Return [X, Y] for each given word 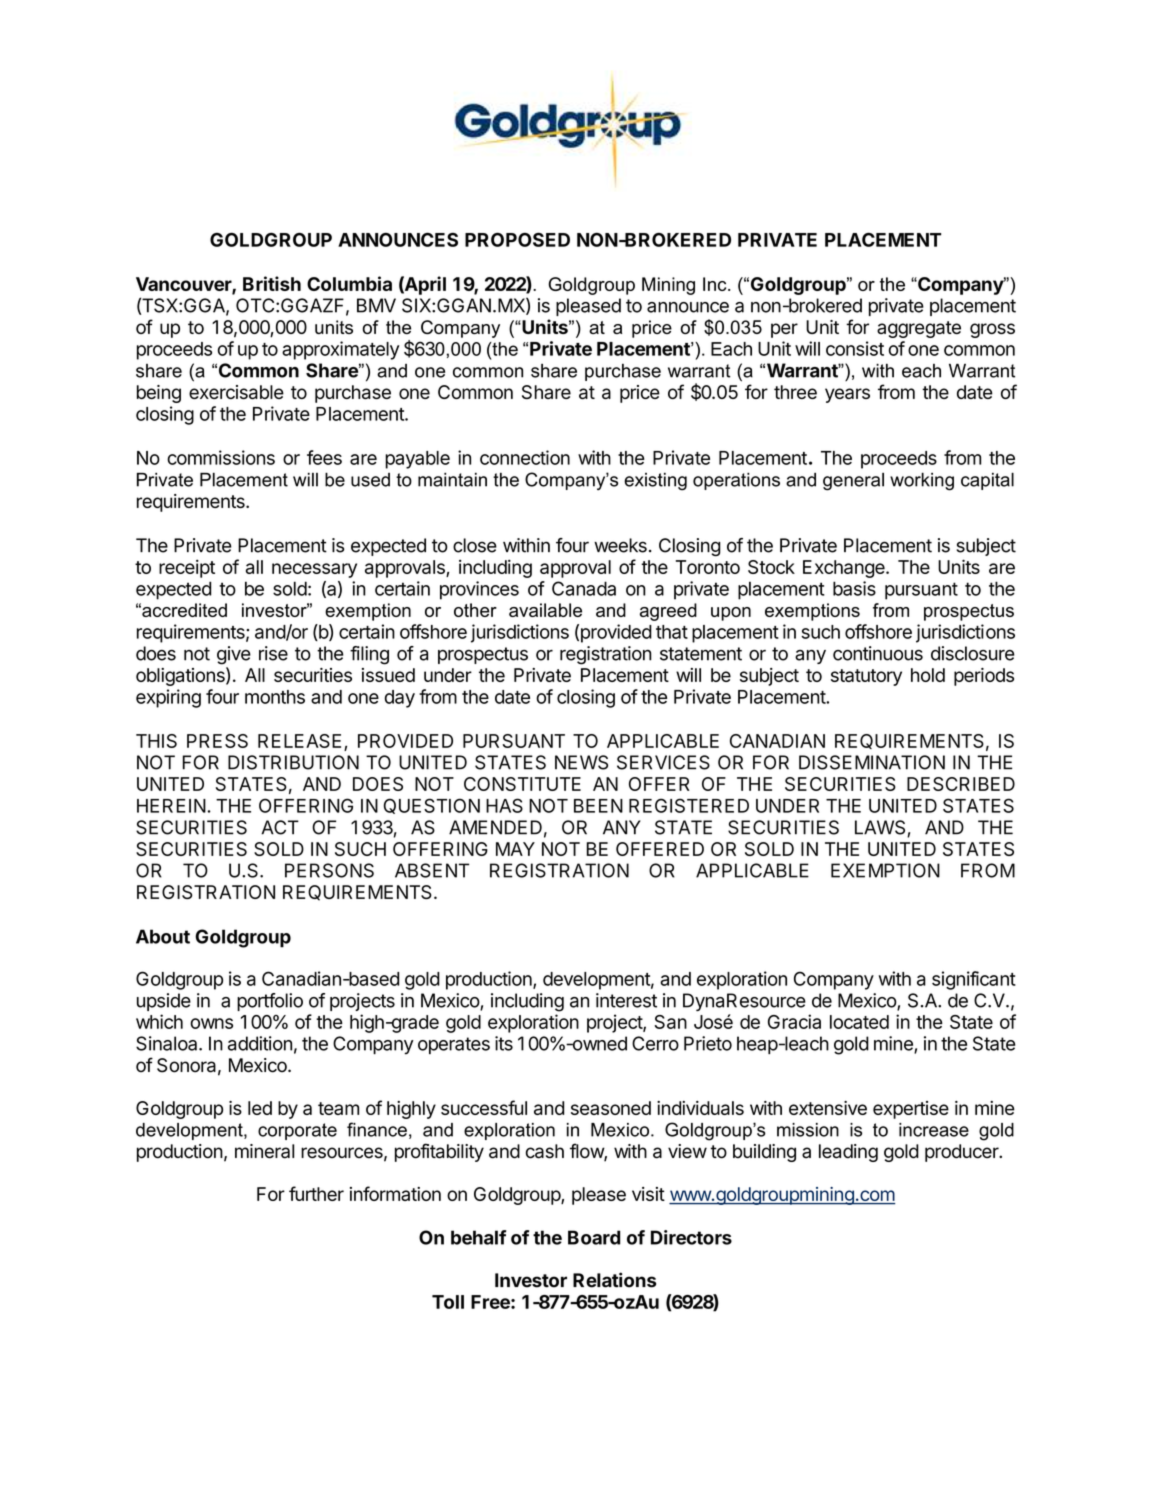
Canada [584, 588]
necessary [314, 570]
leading [848, 1153]
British [272, 283]
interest [626, 1000]
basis [854, 588]
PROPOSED [517, 239]
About [163, 936]
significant [974, 980]
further [316, 1193]
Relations [614, 1280]
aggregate [919, 329]
